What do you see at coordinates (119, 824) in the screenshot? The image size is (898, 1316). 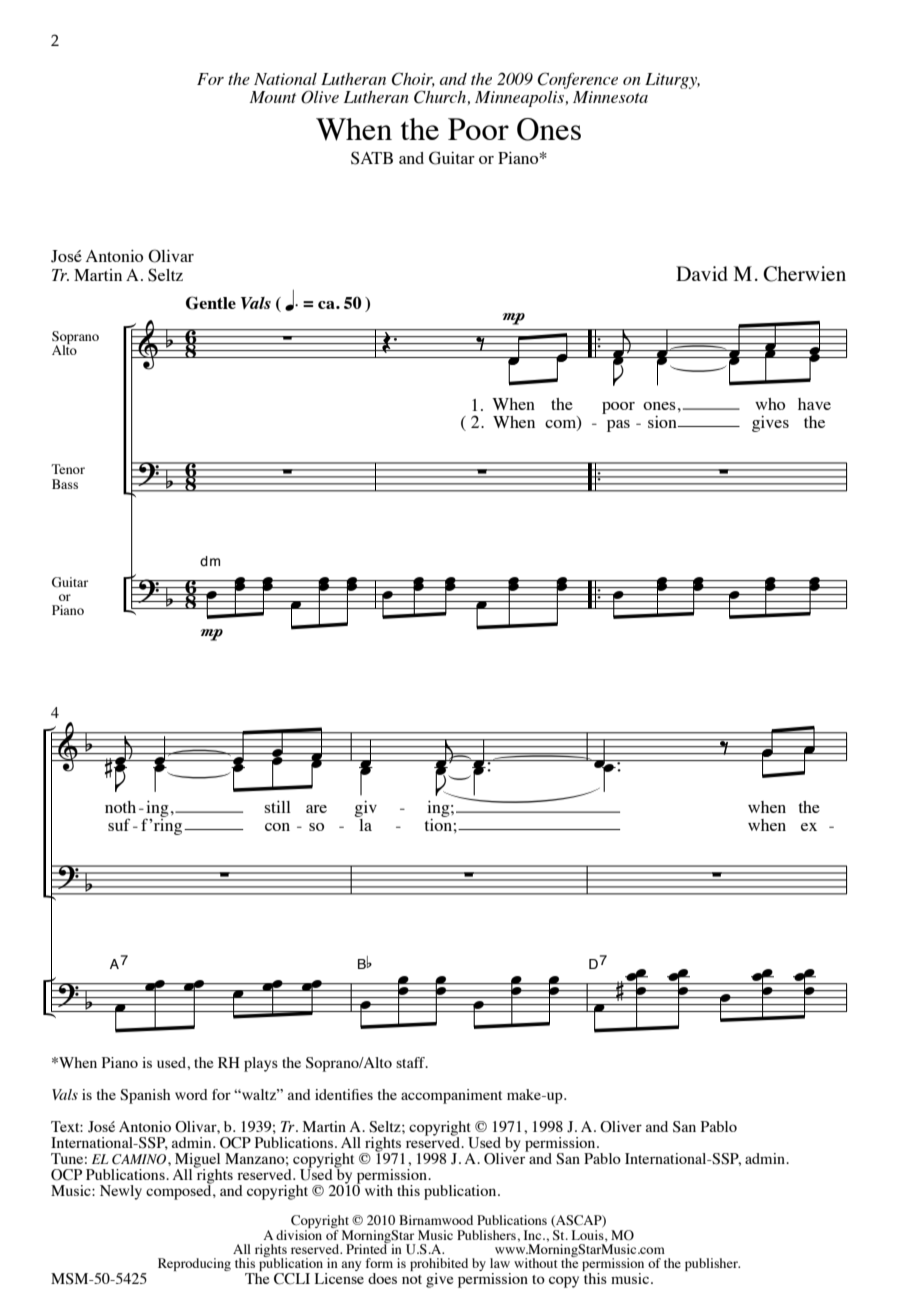 I see `suf` at bounding box center [119, 824].
